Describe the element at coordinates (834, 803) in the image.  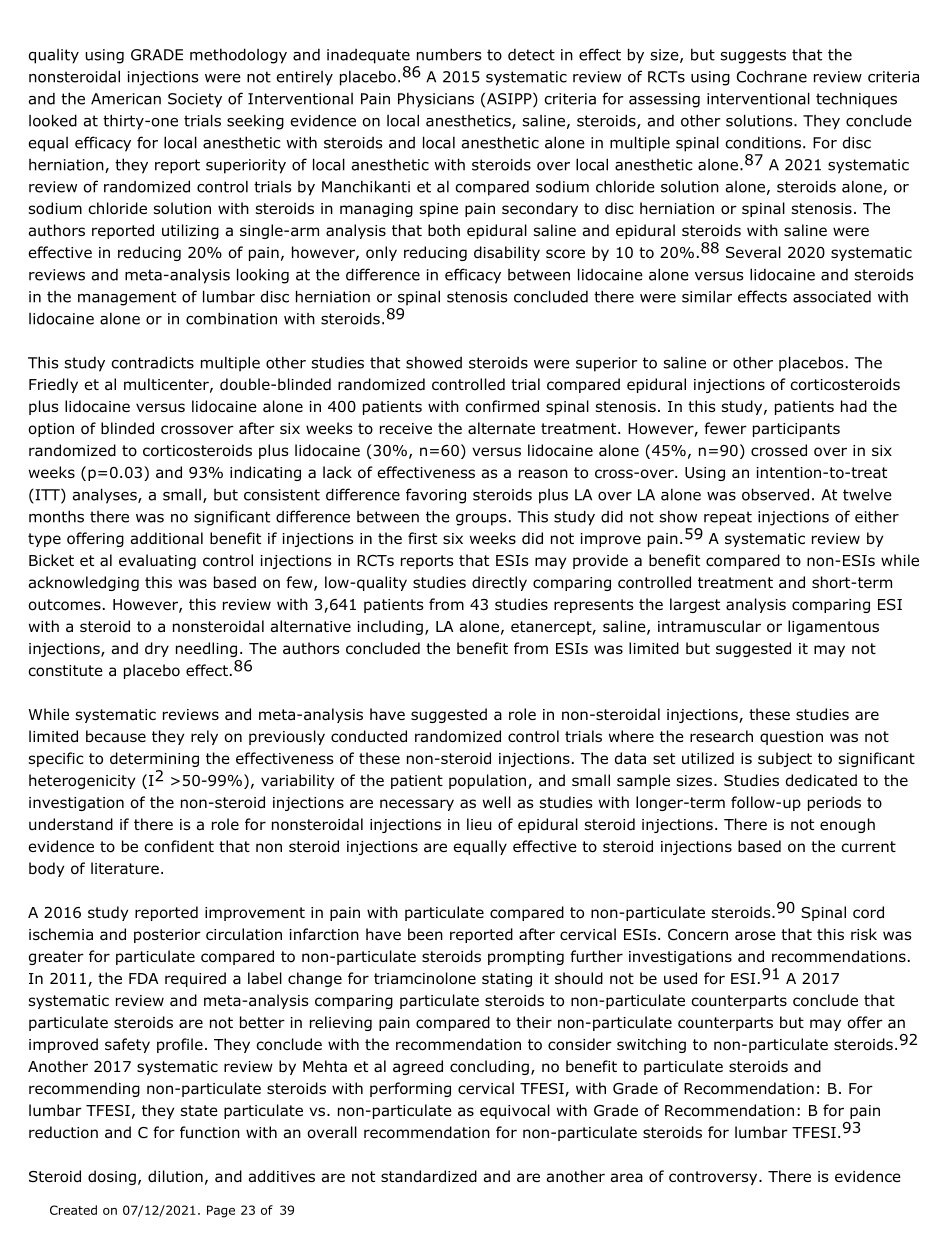
I see `periods` at that location.
